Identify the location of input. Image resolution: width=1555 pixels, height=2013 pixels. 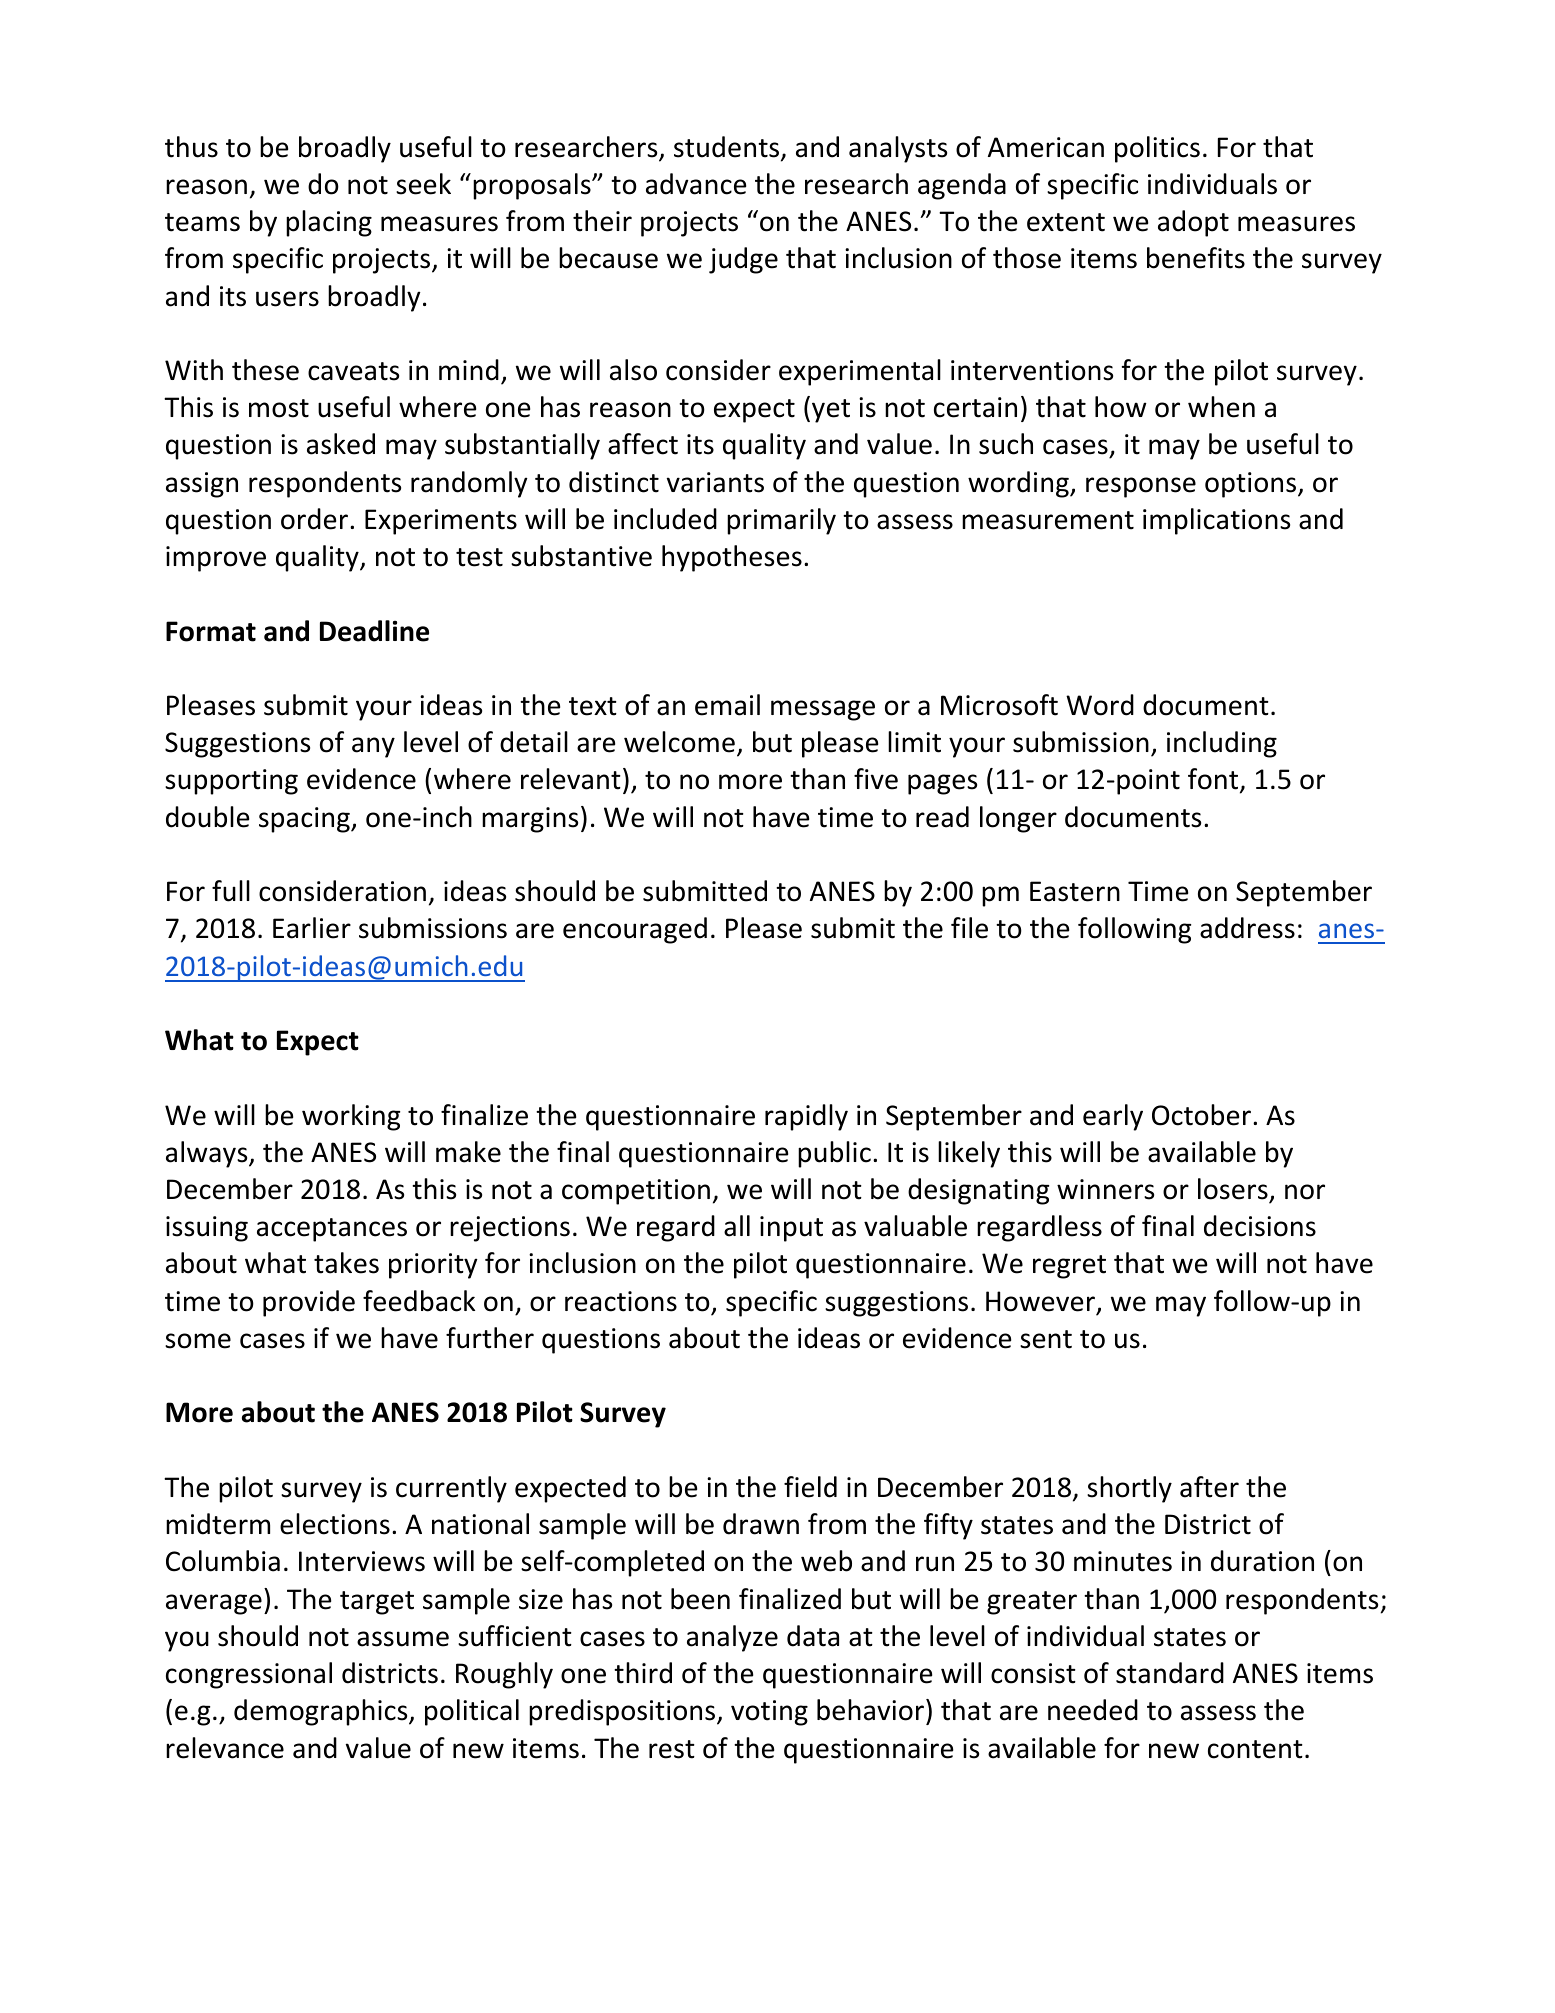
(791, 1229).
